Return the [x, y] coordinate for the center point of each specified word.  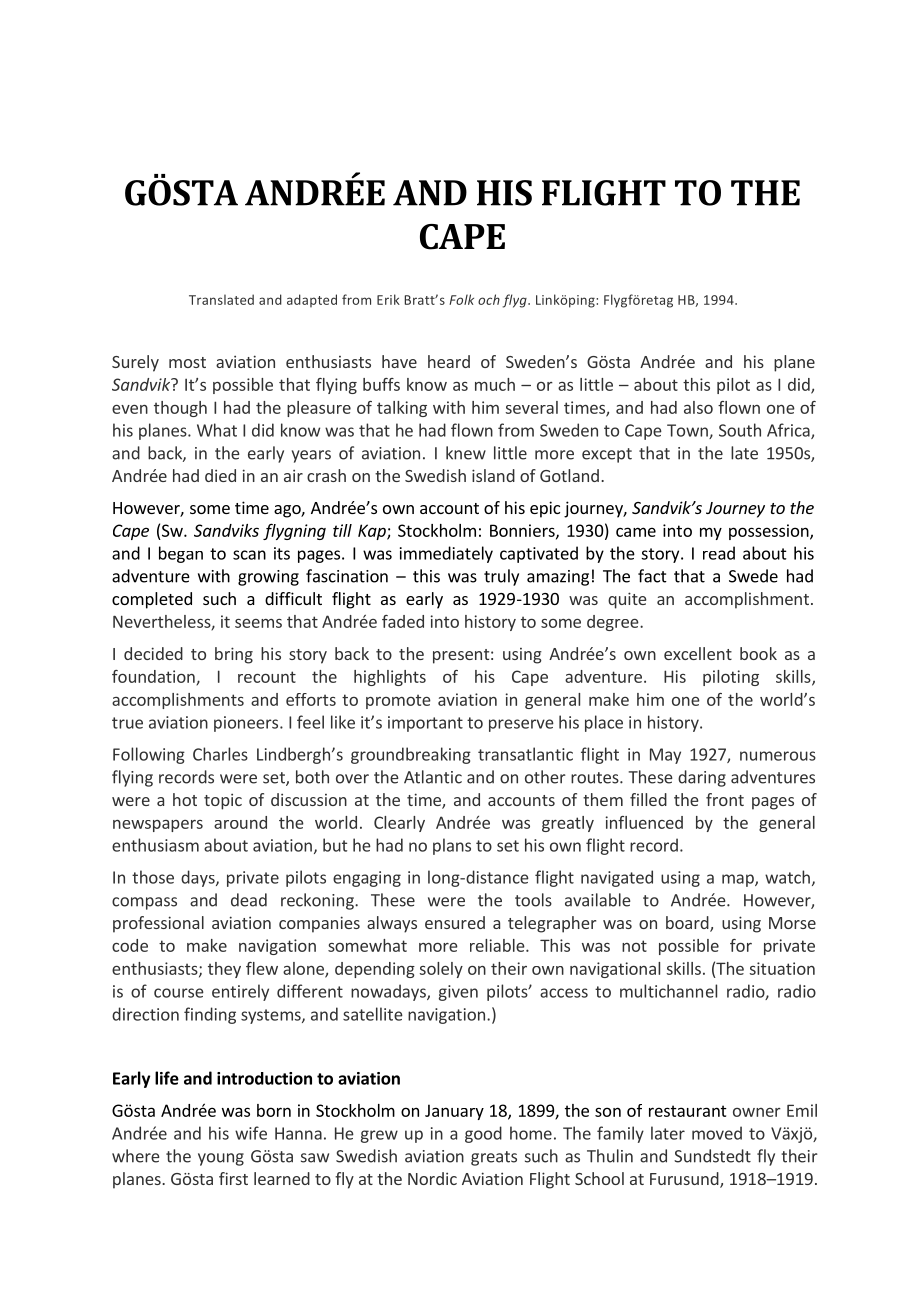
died [220, 475]
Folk [461, 299]
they [224, 970]
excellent [698, 653]
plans [452, 846]
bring [234, 655]
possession [770, 532]
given [458, 993]
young [221, 1159]
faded [403, 621]
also [698, 407]
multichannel [668, 991]
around [240, 822]
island [493, 475]
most [187, 362]
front [725, 799]
